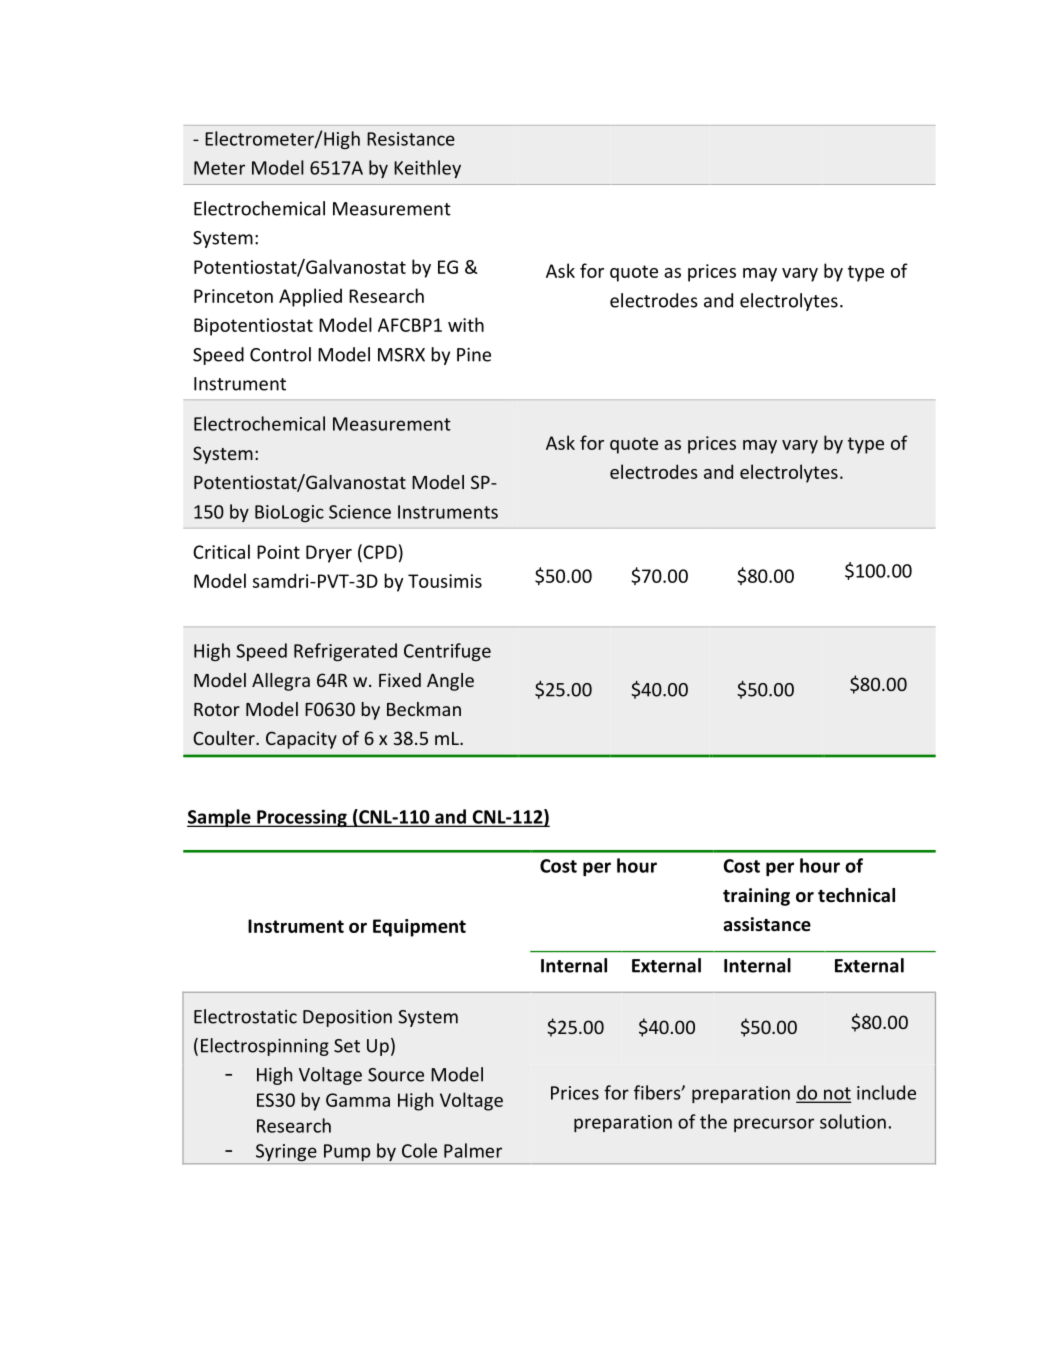 The image size is (1060, 1372). What do you see at coordinates (474, 355) in the document?
I see `Pine` at bounding box center [474, 355].
